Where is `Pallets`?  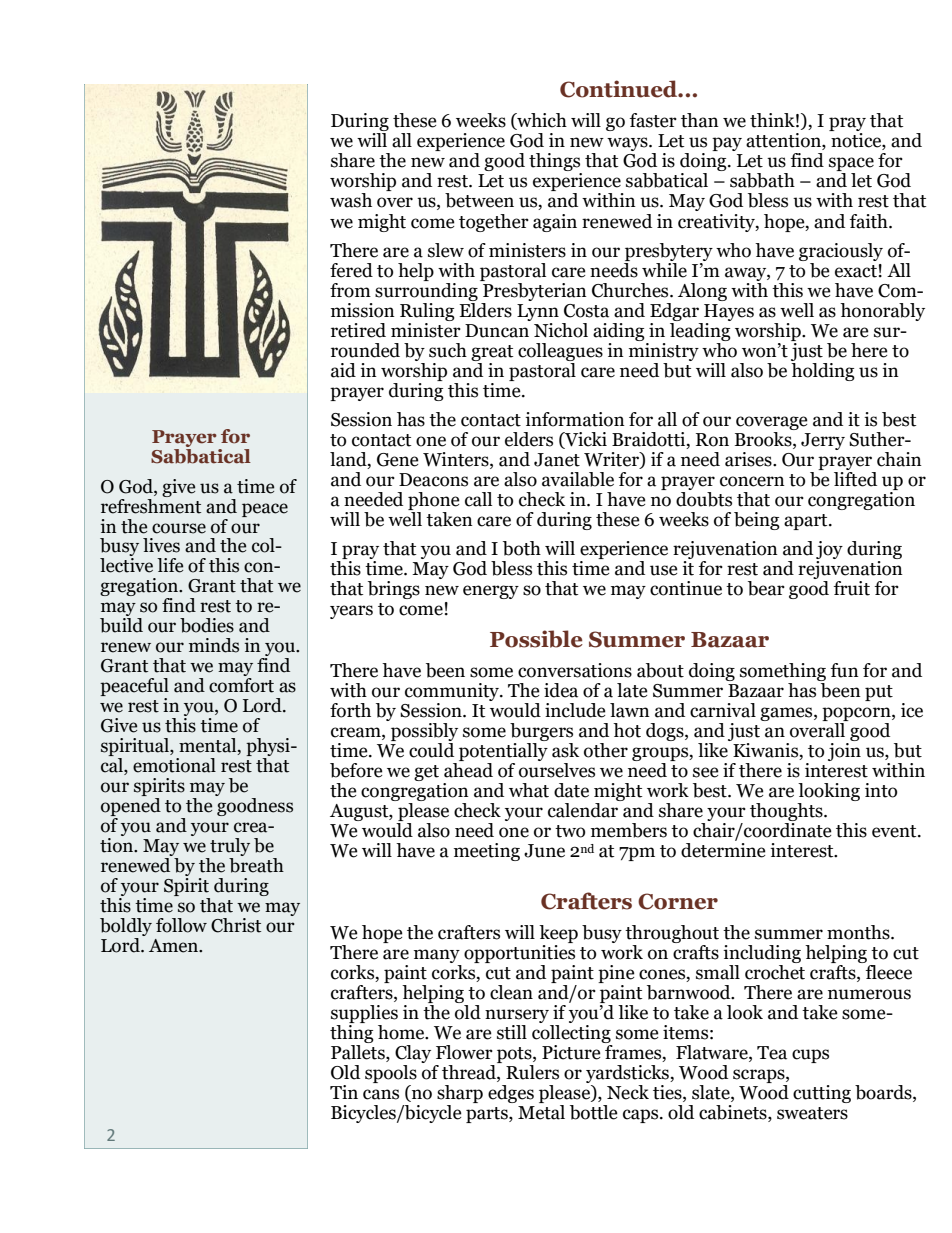
Pallets is located at coordinates (359, 1052).
